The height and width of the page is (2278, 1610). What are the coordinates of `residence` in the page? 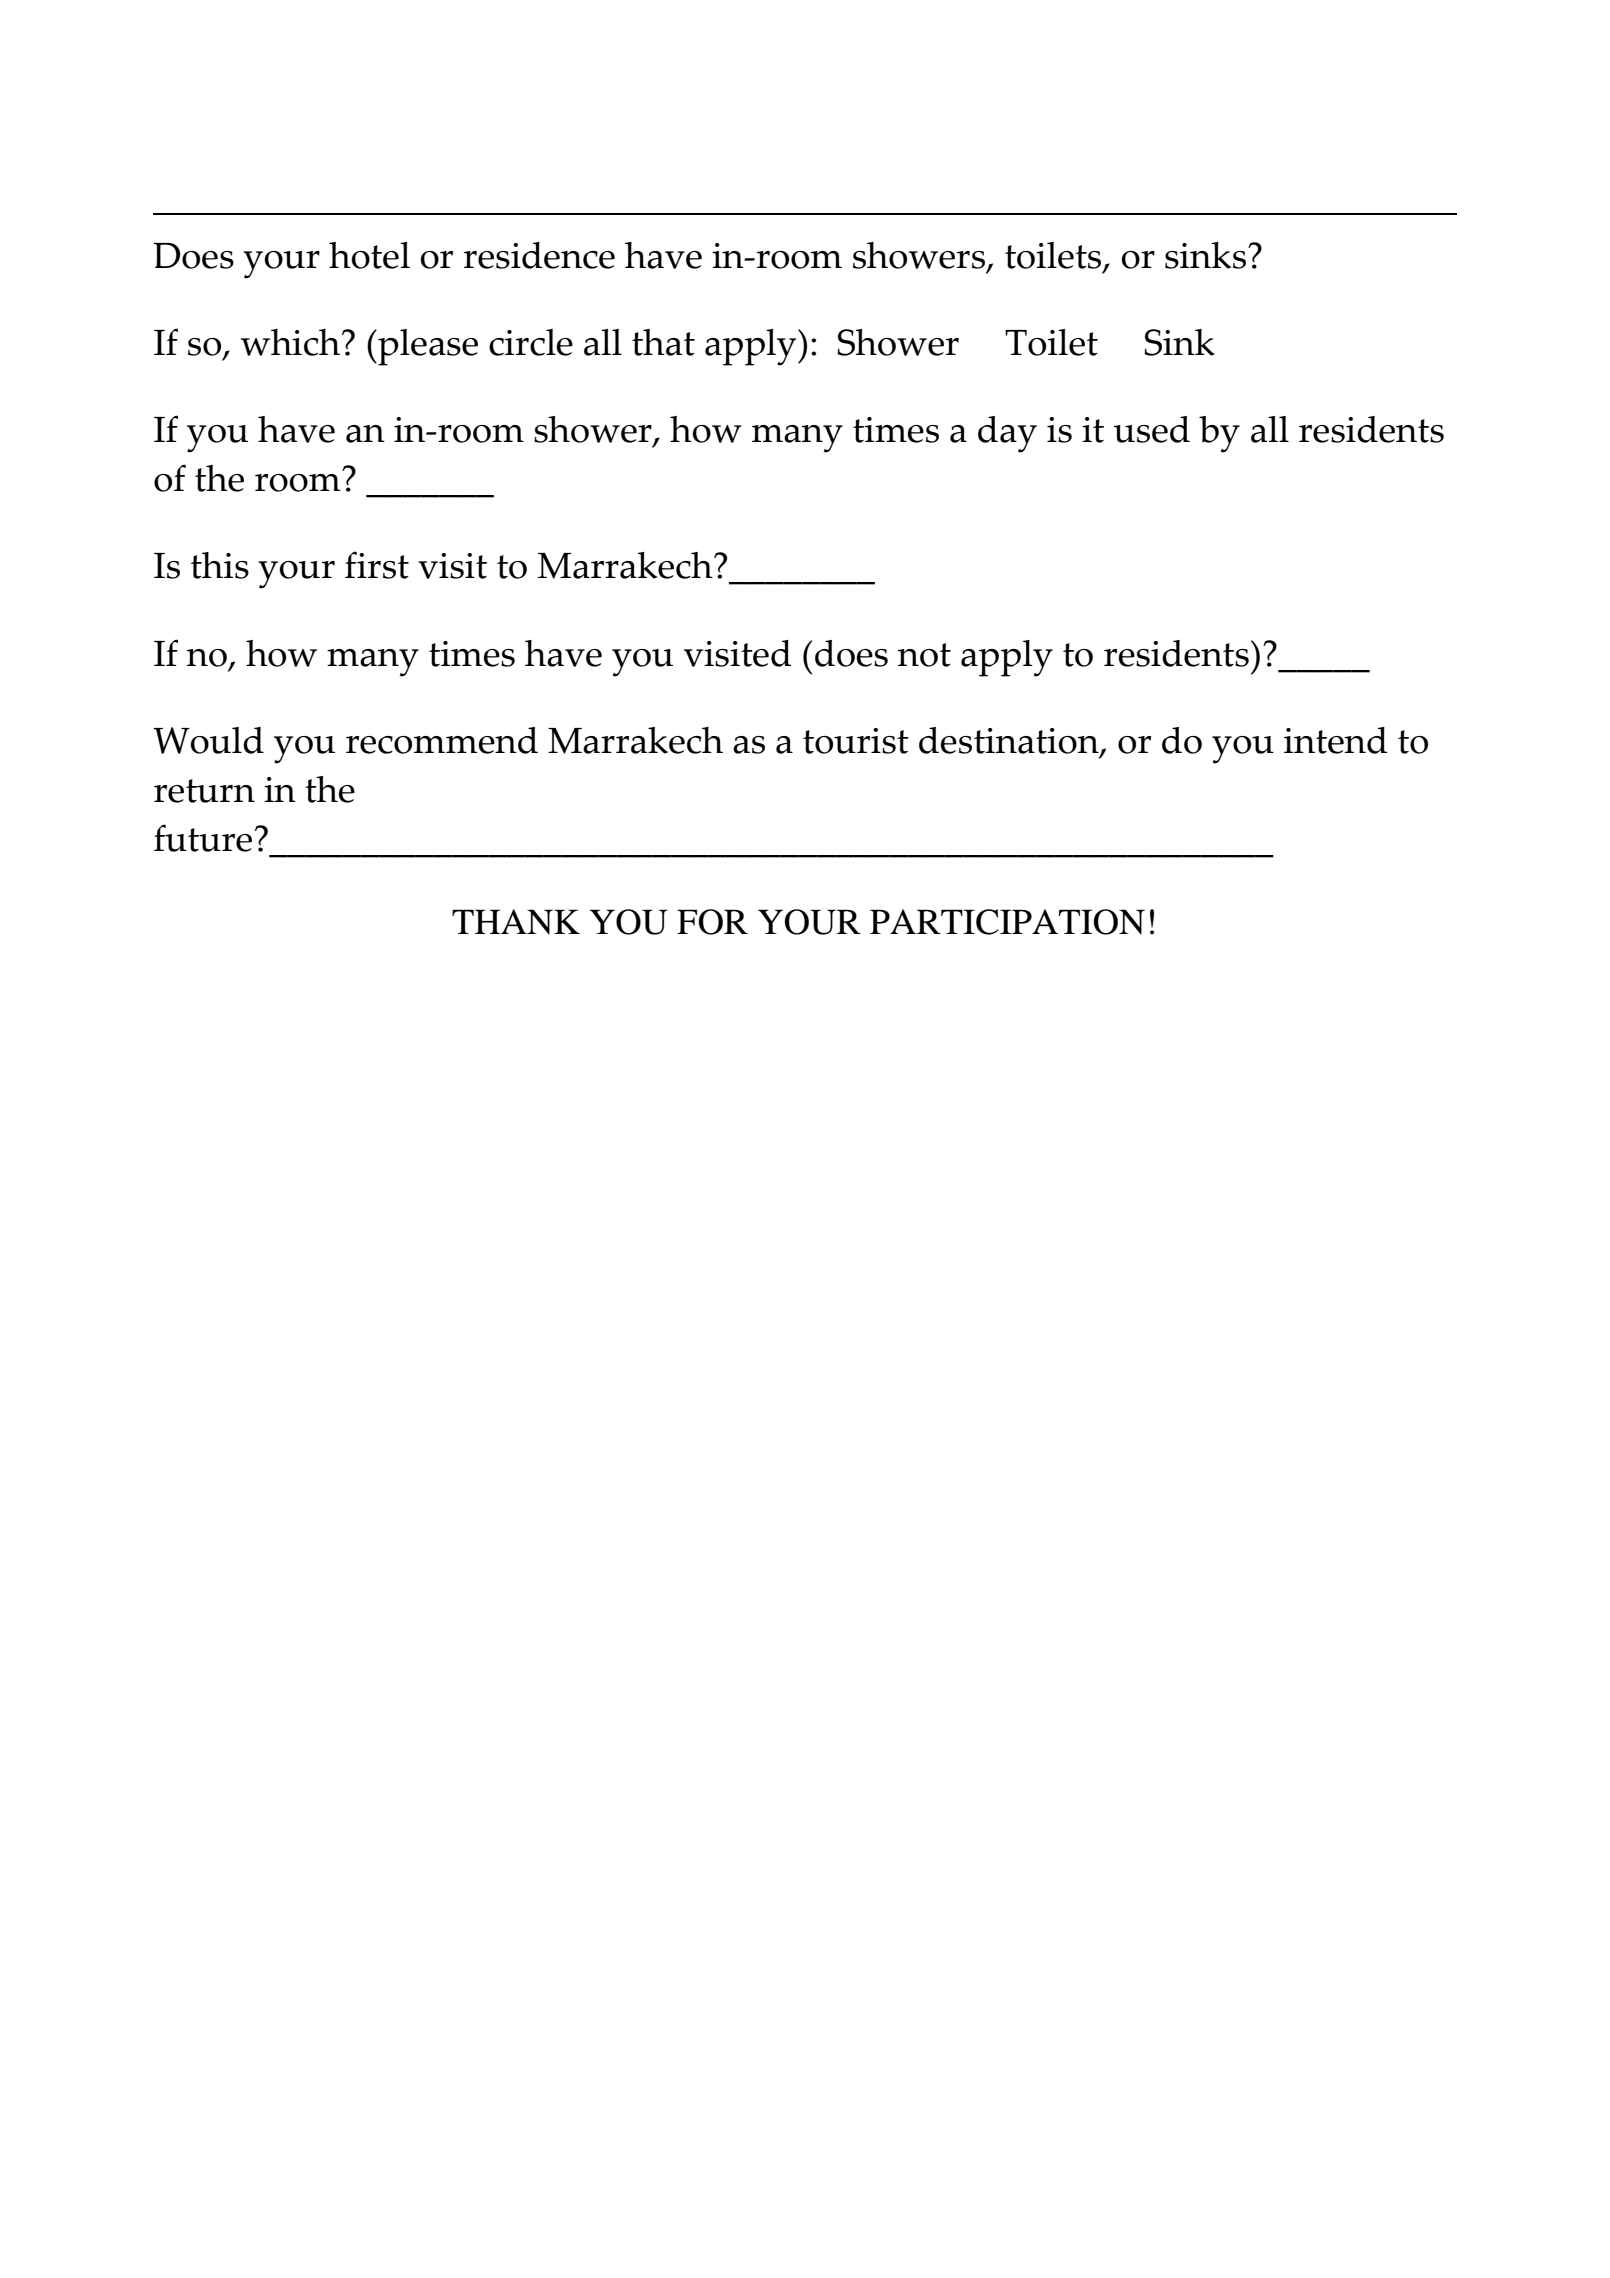 It's located at (539, 255).
